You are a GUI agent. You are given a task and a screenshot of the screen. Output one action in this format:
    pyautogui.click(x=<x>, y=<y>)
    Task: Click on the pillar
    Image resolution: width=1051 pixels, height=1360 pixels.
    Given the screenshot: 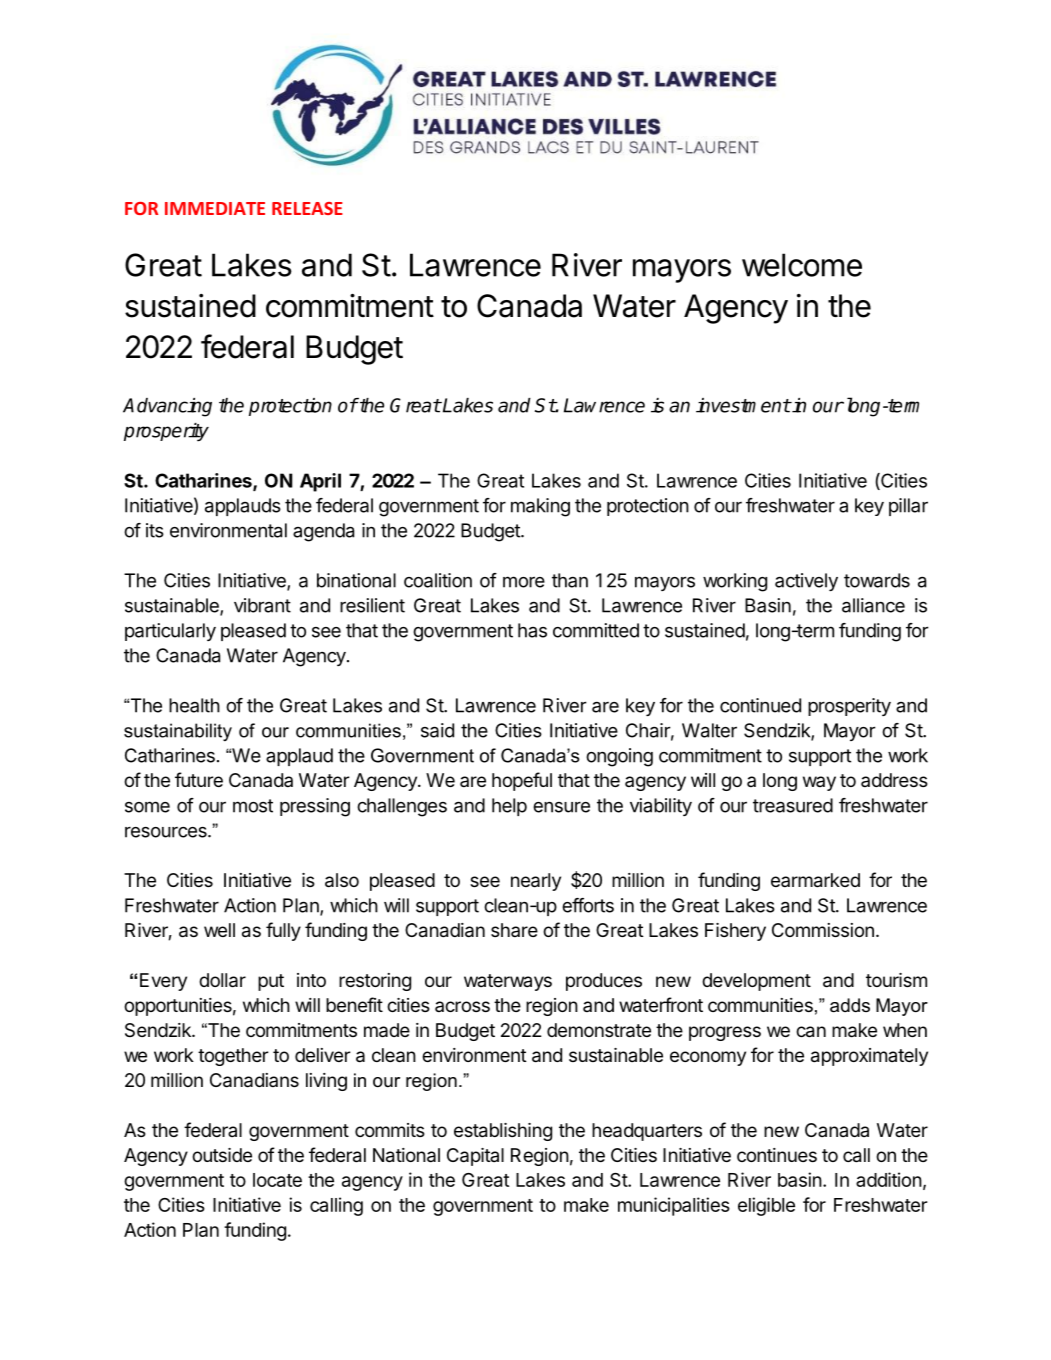 What is the action you would take?
    pyautogui.click(x=908, y=507)
